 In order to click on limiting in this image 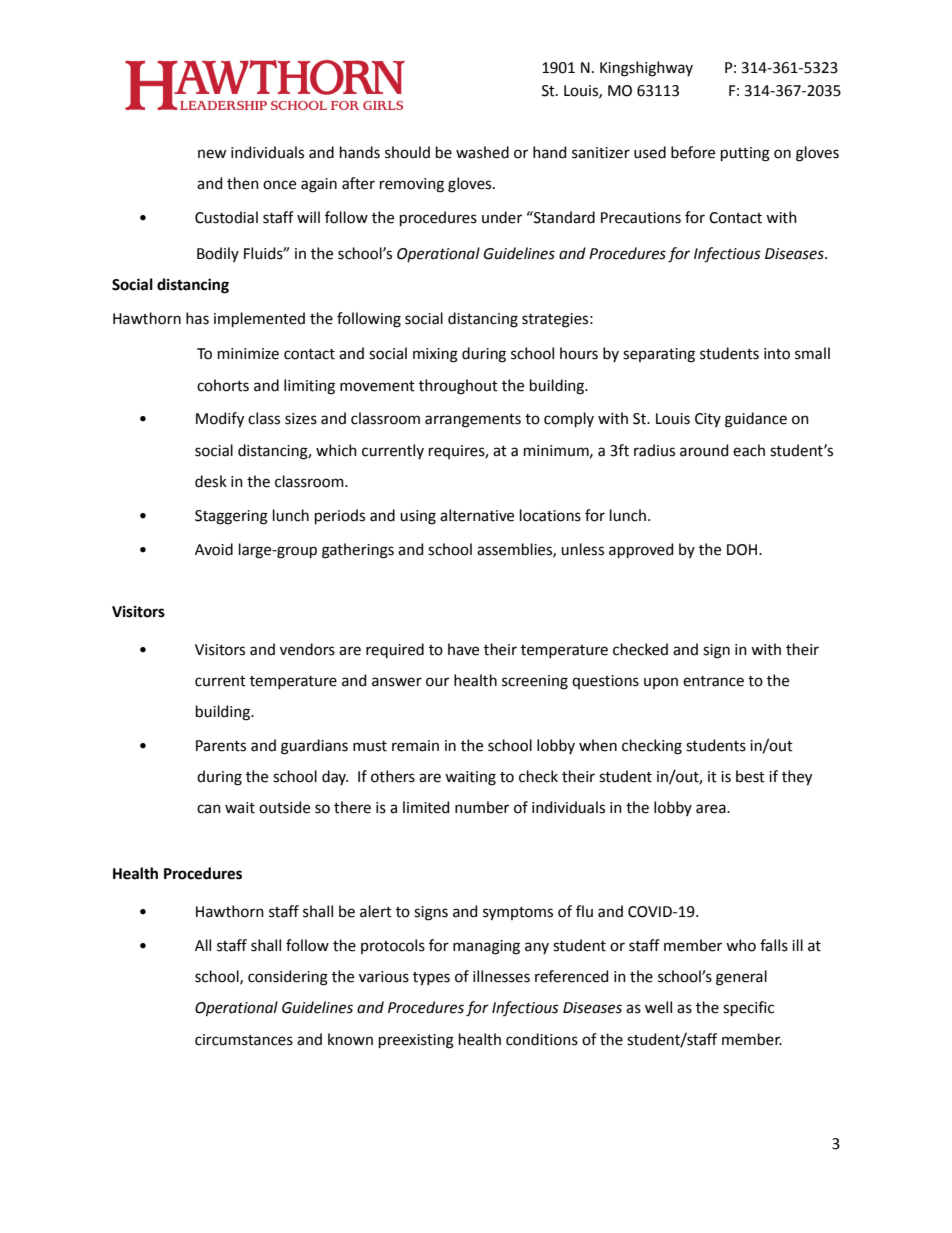, I will do `click(309, 387)`.
